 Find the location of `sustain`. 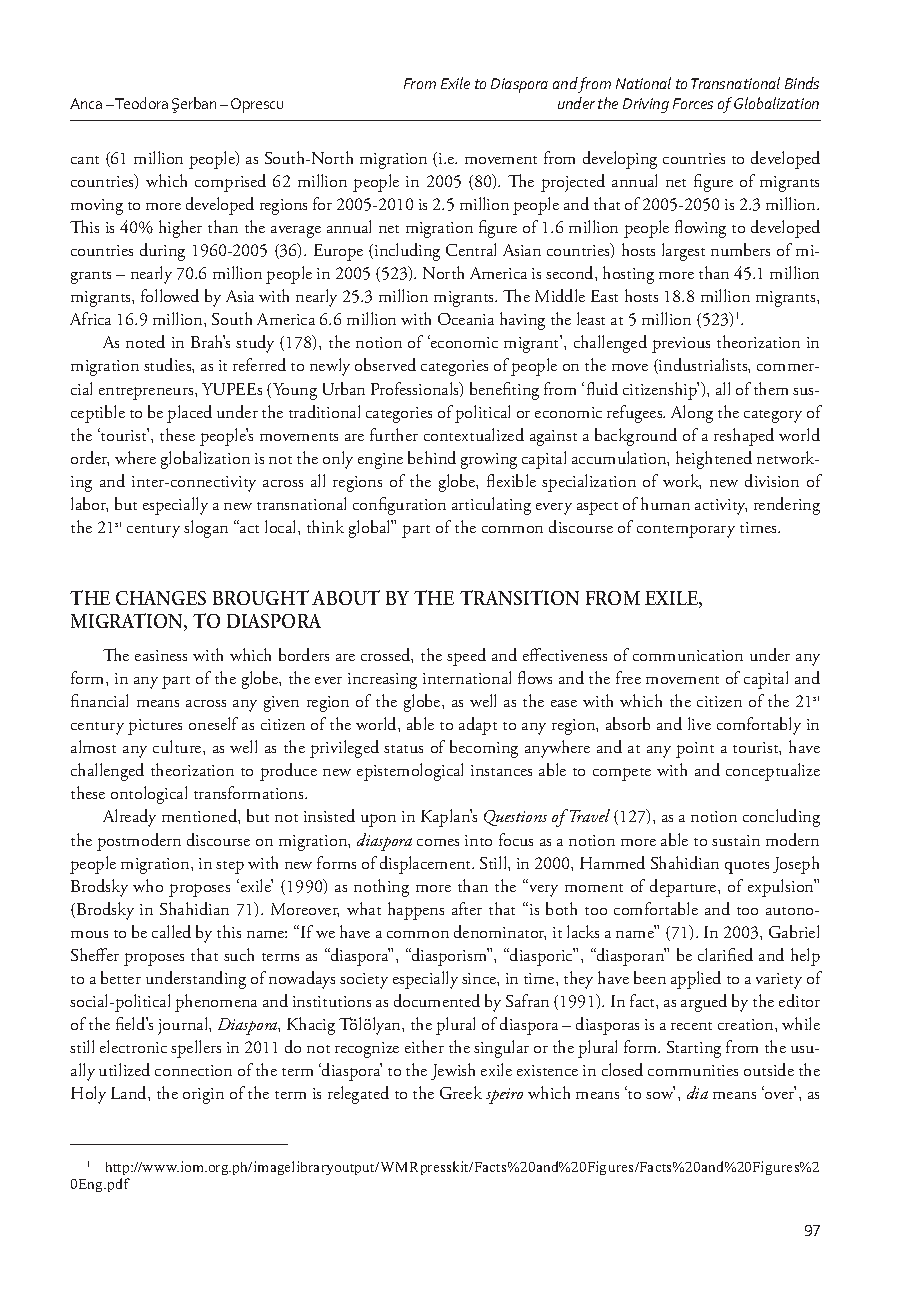

sustain is located at coordinates (736, 840).
